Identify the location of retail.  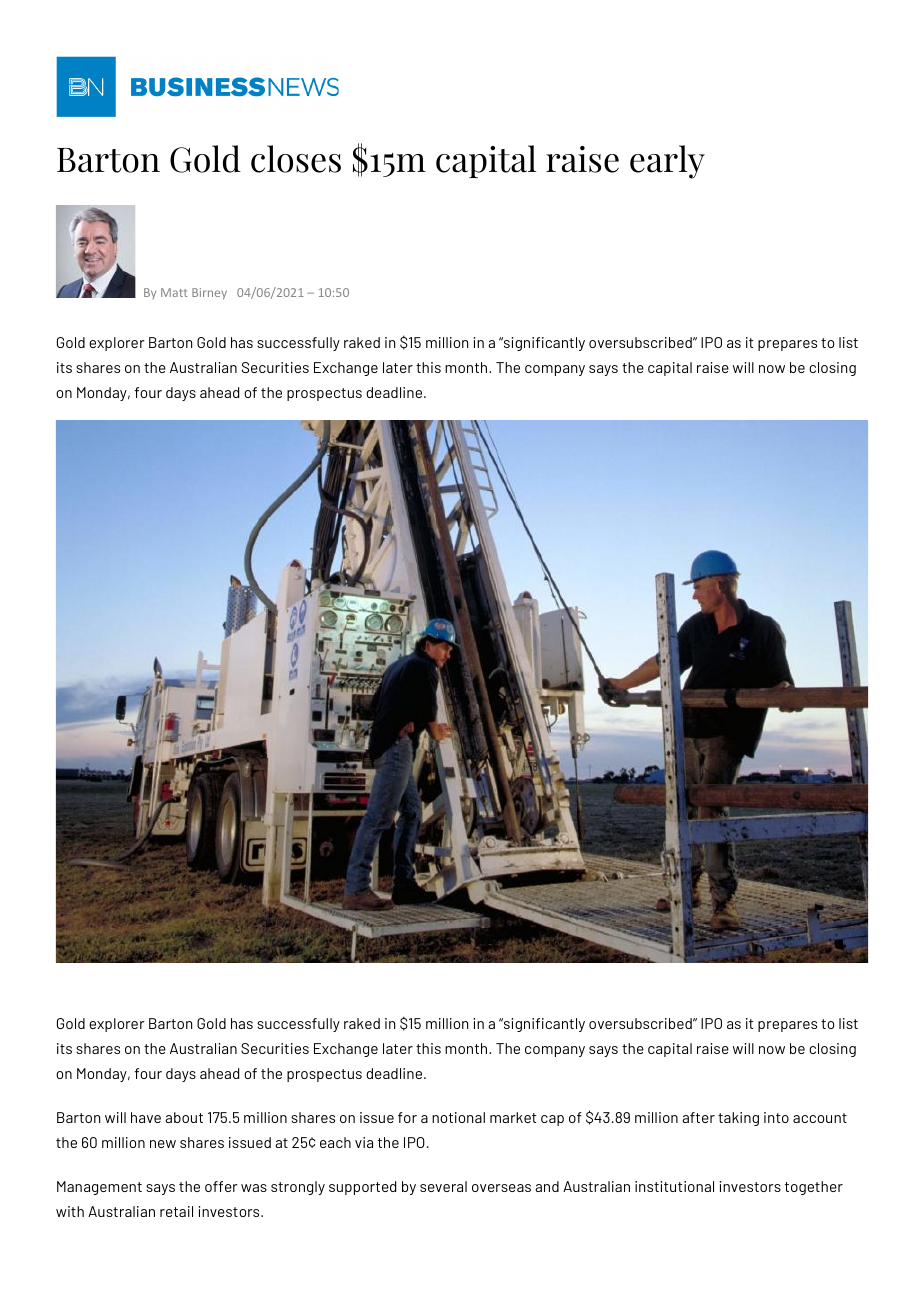
(176, 1211).
